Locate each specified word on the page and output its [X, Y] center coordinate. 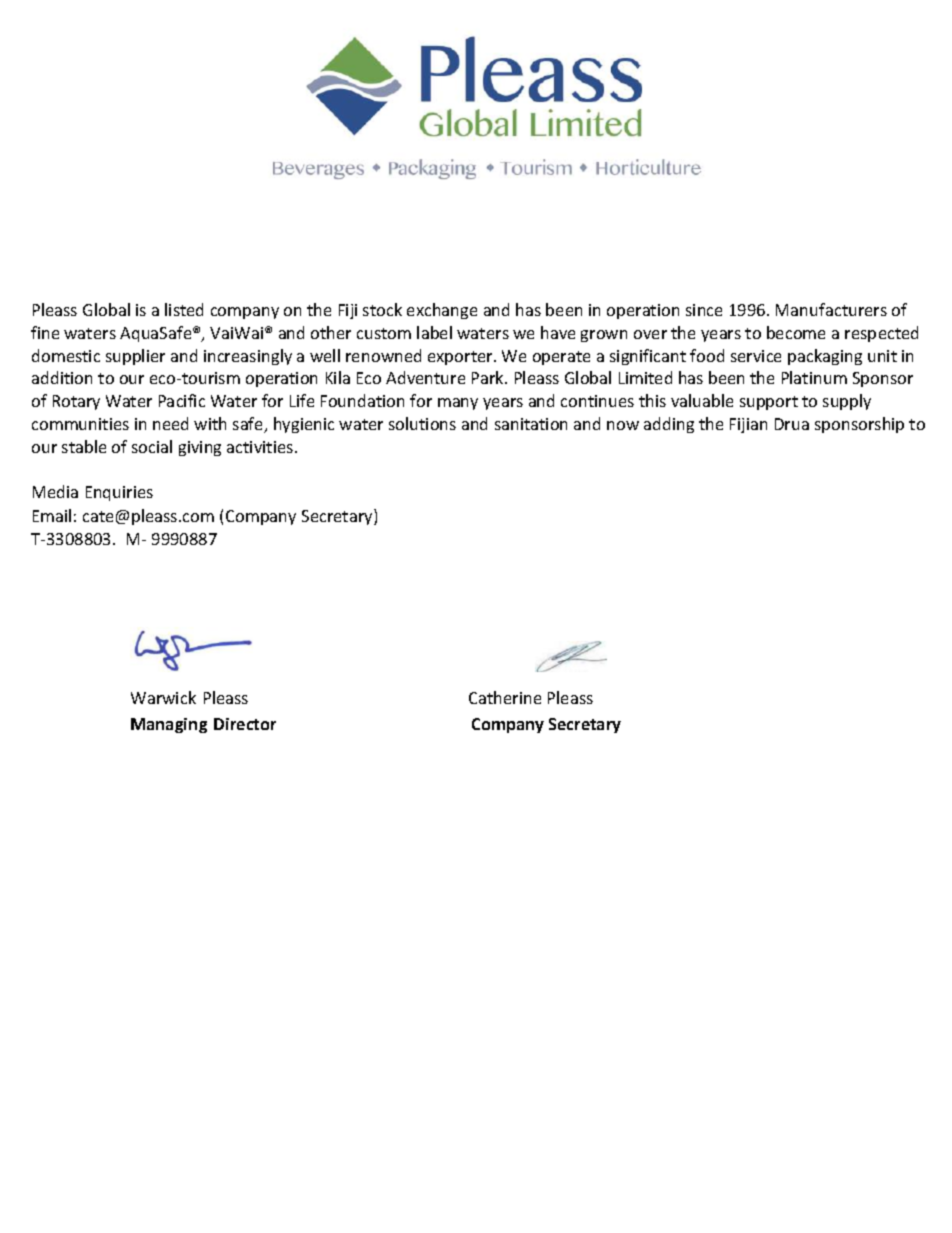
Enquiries [119, 493]
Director [245, 724]
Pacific [182, 400]
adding [669, 425]
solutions [422, 423]
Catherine [505, 697]
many [458, 404]
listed [184, 309]
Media [55, 491]
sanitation [531, 424]
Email [52, 515]
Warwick [163, 697]
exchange [442, 311]
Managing [169, 725]
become [796, 332]
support [769, 403]
